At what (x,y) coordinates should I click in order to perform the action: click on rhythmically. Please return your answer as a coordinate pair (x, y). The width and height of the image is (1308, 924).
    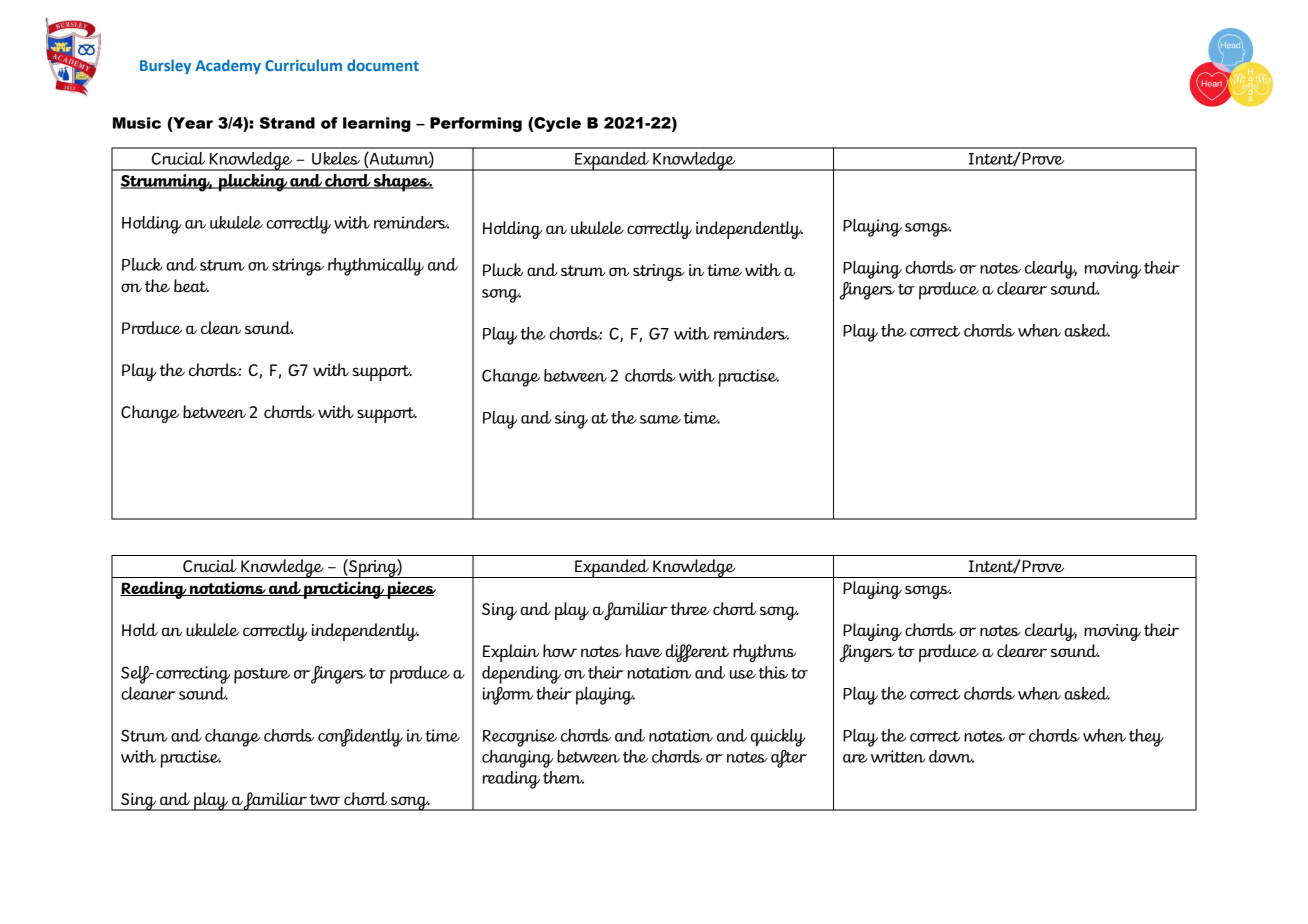
    Looking at the image, I should click on (376, 267).
